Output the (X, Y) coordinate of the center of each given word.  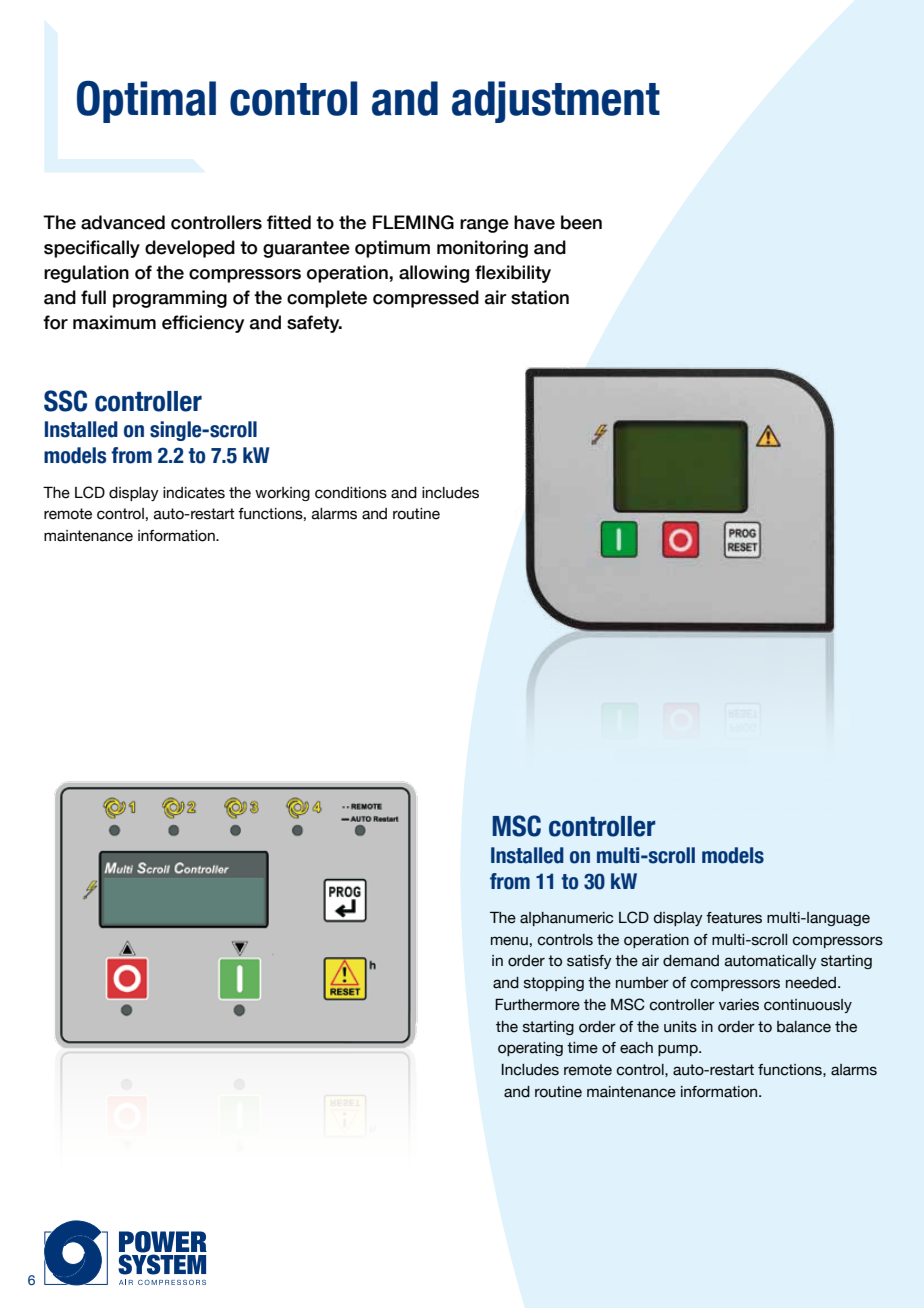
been (581, 222)
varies (739, 1005)
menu (509, 941)
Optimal (146, 101)
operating (530, 1049)
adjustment (556, 102)
